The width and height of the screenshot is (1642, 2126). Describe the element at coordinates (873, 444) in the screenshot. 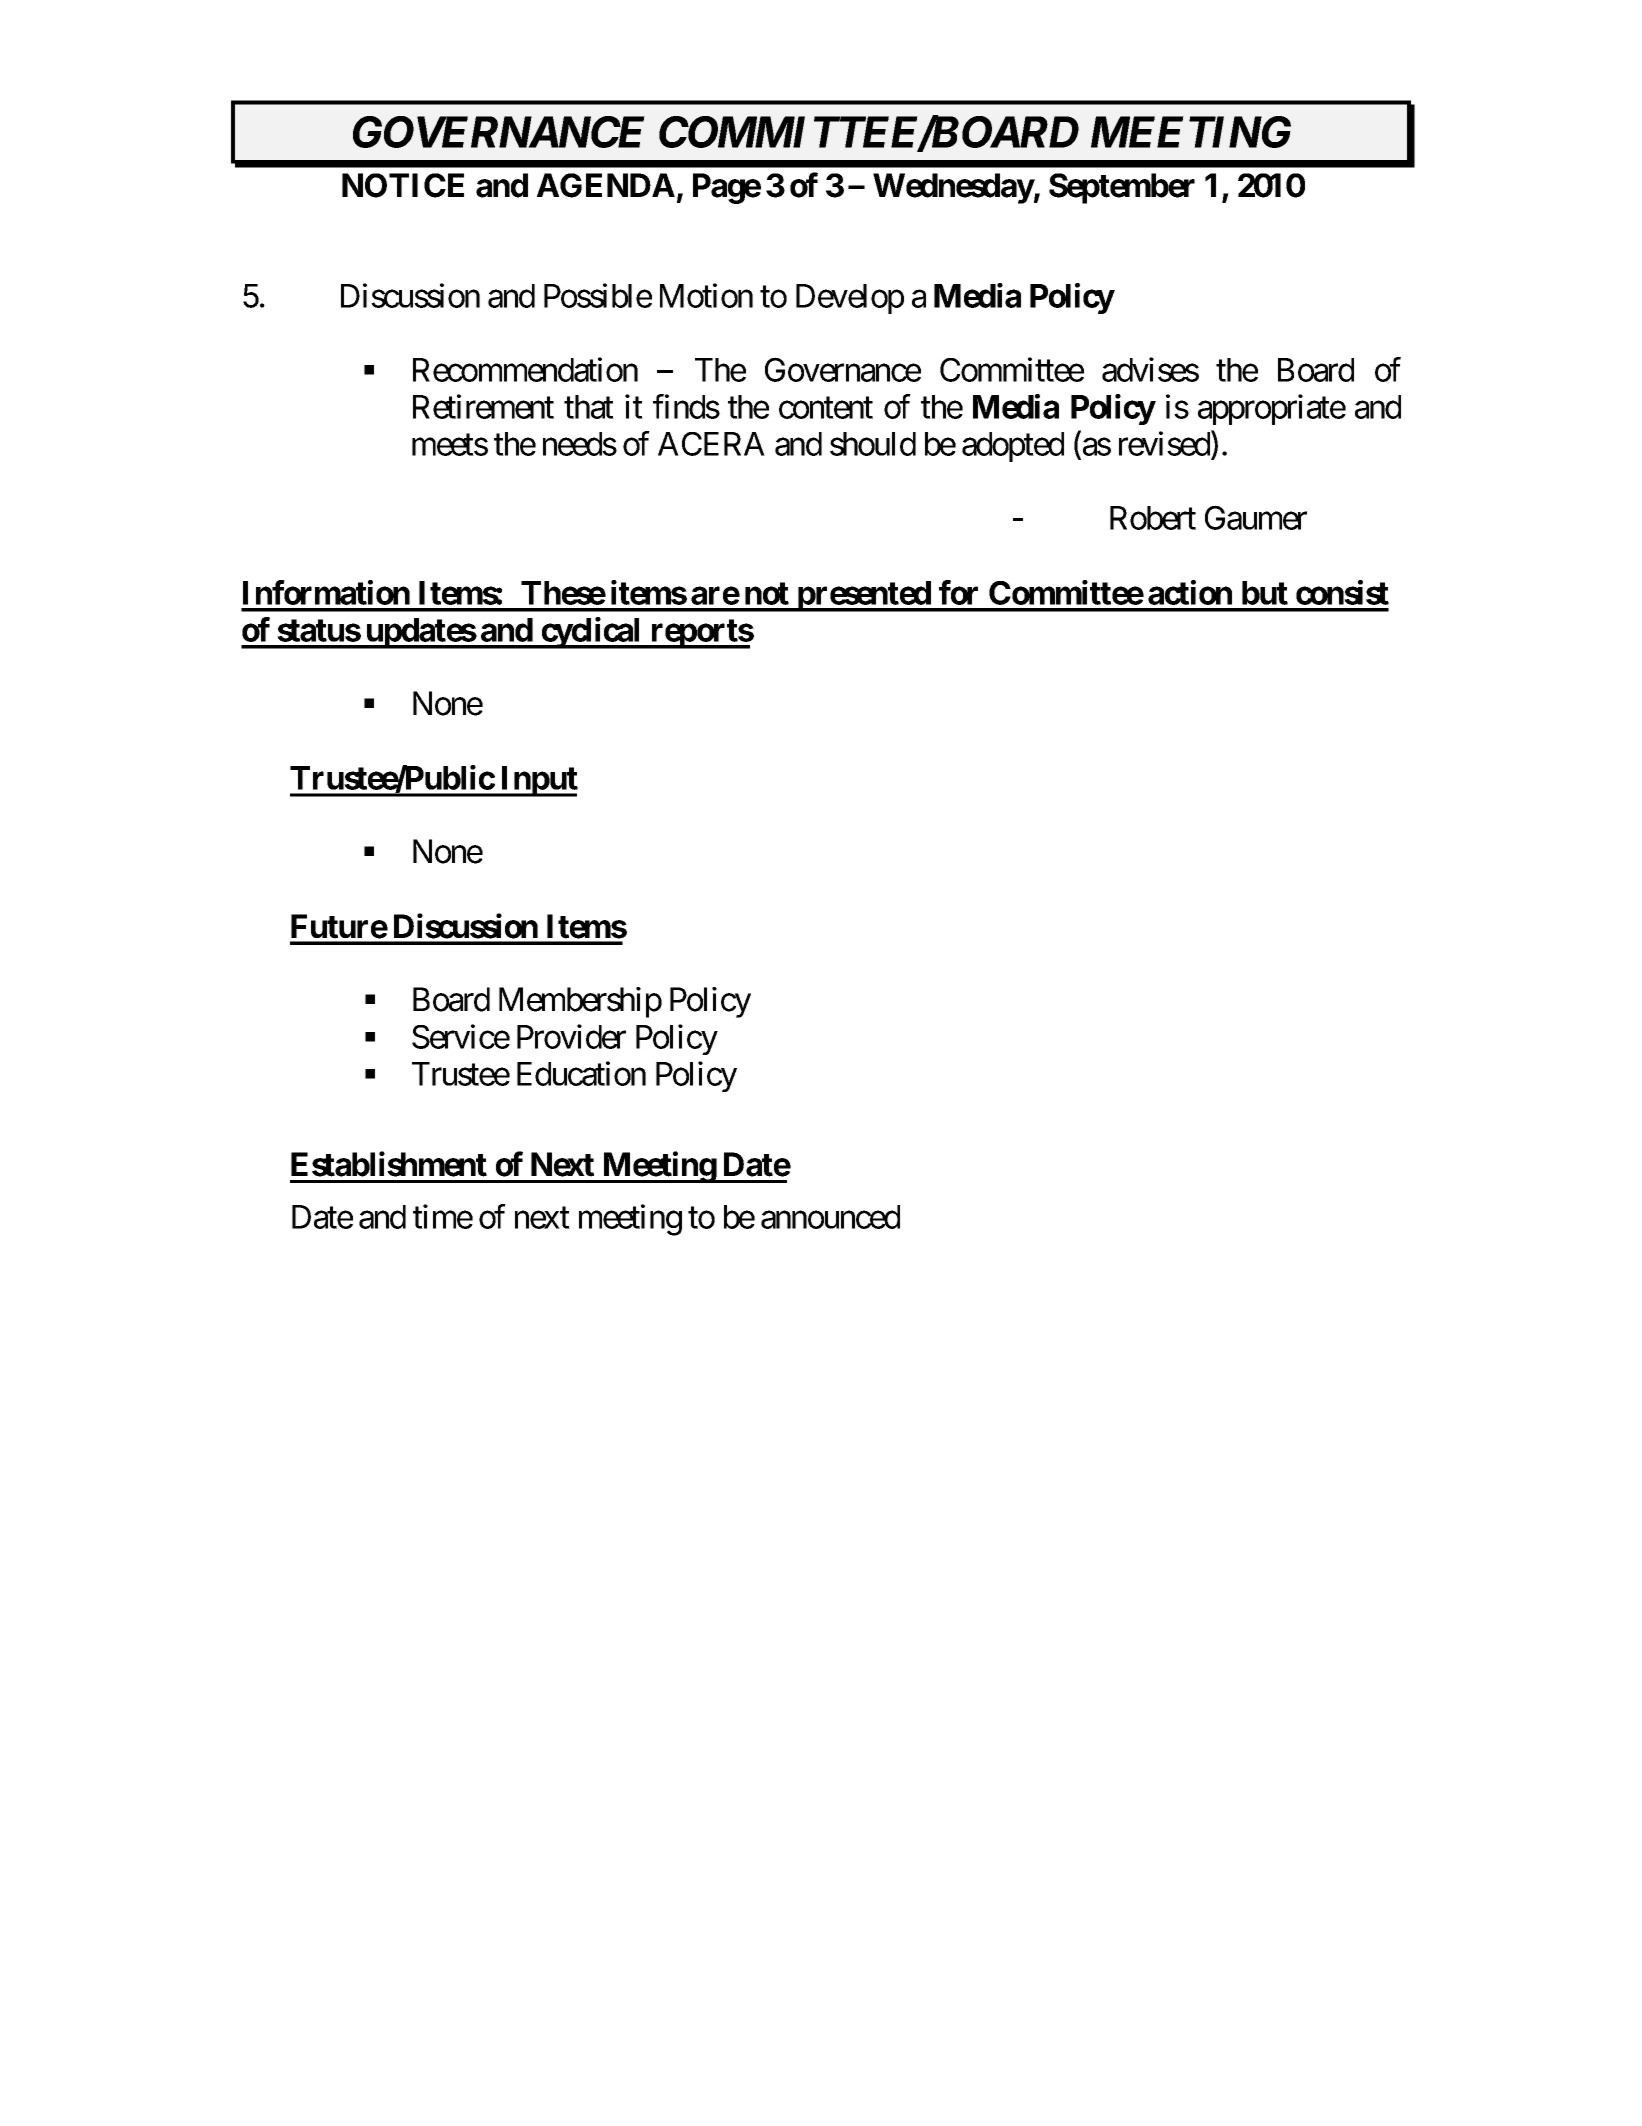

I see `should` at that location.
